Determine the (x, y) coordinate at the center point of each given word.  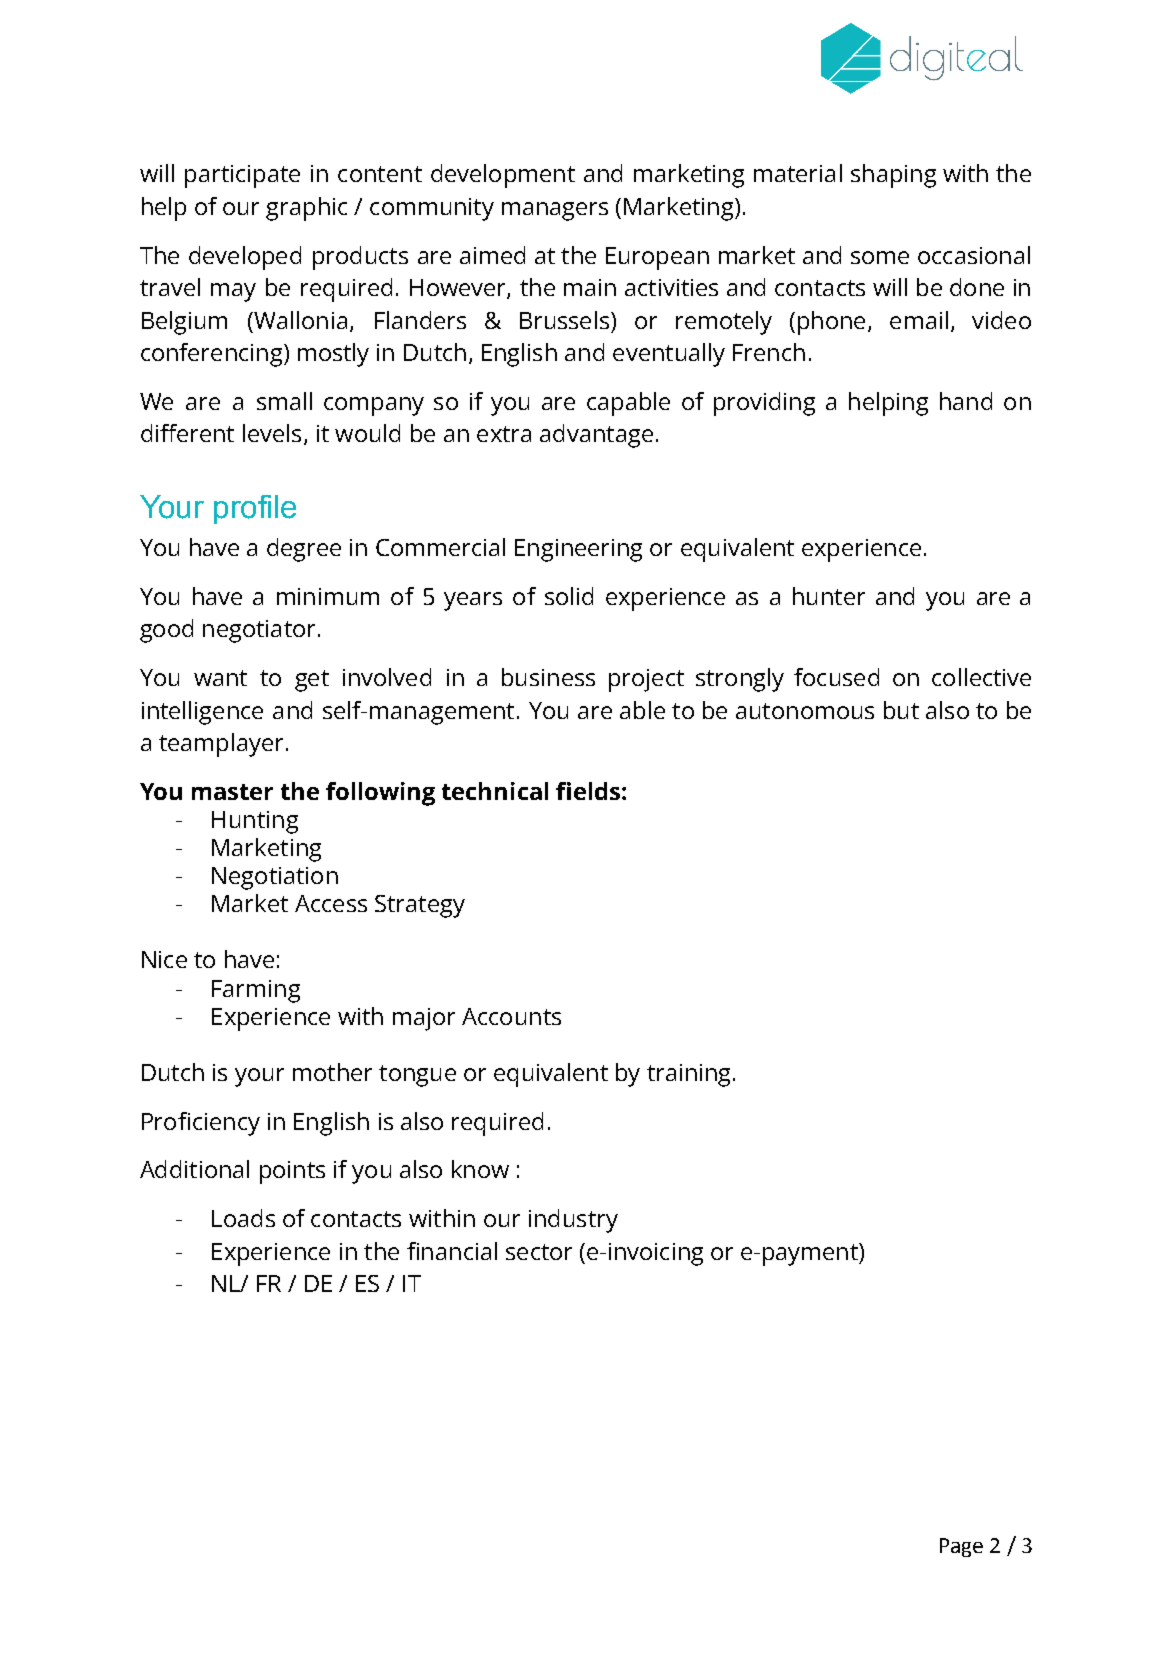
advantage (596, 436)
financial (452, 1251)
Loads (243, 1218)
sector (539, 1252)
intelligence (202, 713)
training (690, 1075)
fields (588, 791)
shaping (893, 176)
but (901, 710)
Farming (256, 991)
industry (573, 1221)
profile (255, 509)
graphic (306, 209)
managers (555, 211)
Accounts (511, 1016)
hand (966, 401)
